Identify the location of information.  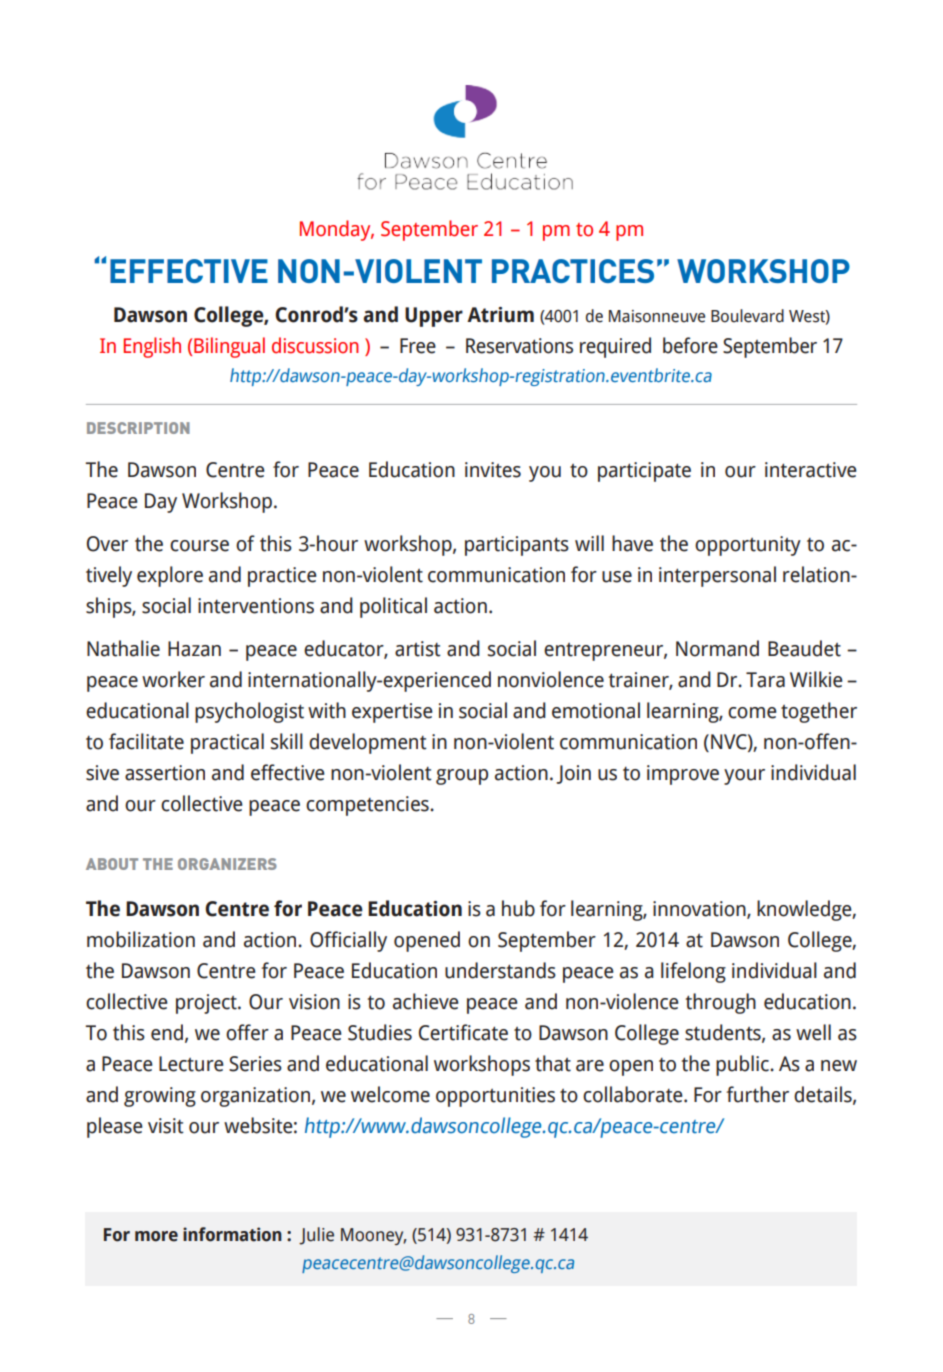
(232, 1234).
